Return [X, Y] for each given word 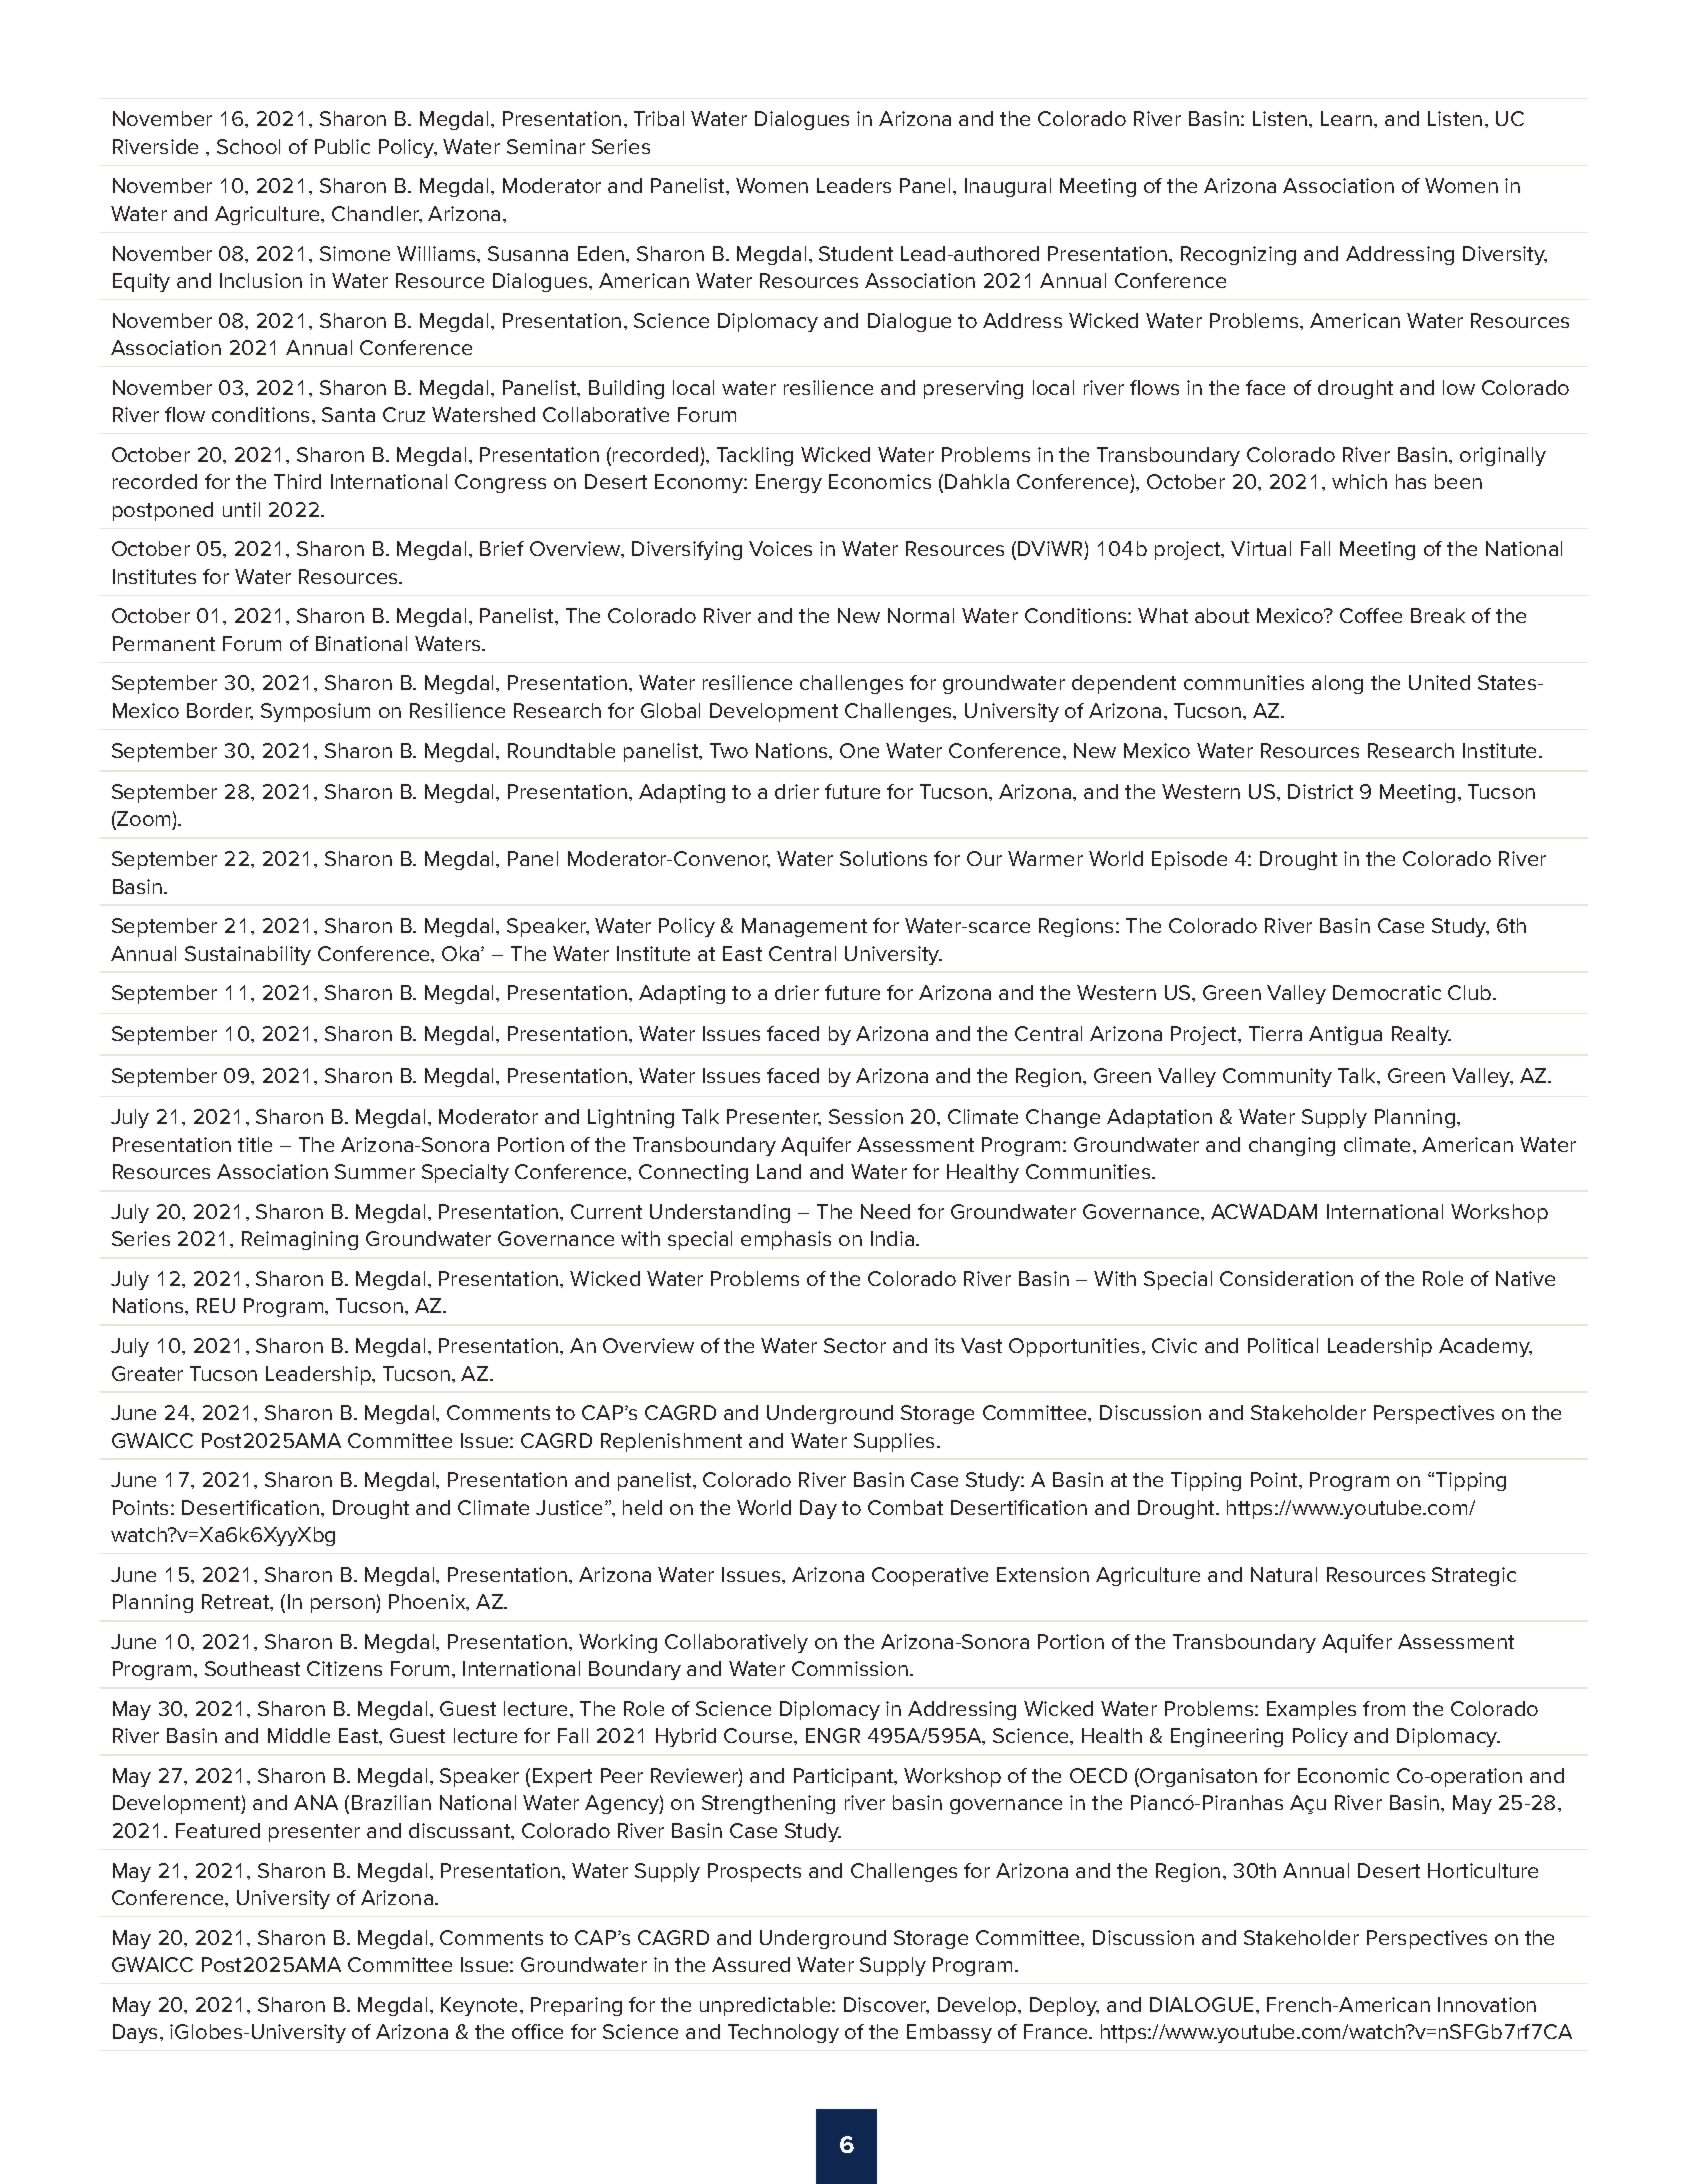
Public [342, 146]
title [255, 1144]
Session [866, 1116]
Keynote [481, 2006]
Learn [1346, 118]
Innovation [1487, 2004]
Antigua [1345, 1035]
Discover [886, 2005]
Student [856, 253]
